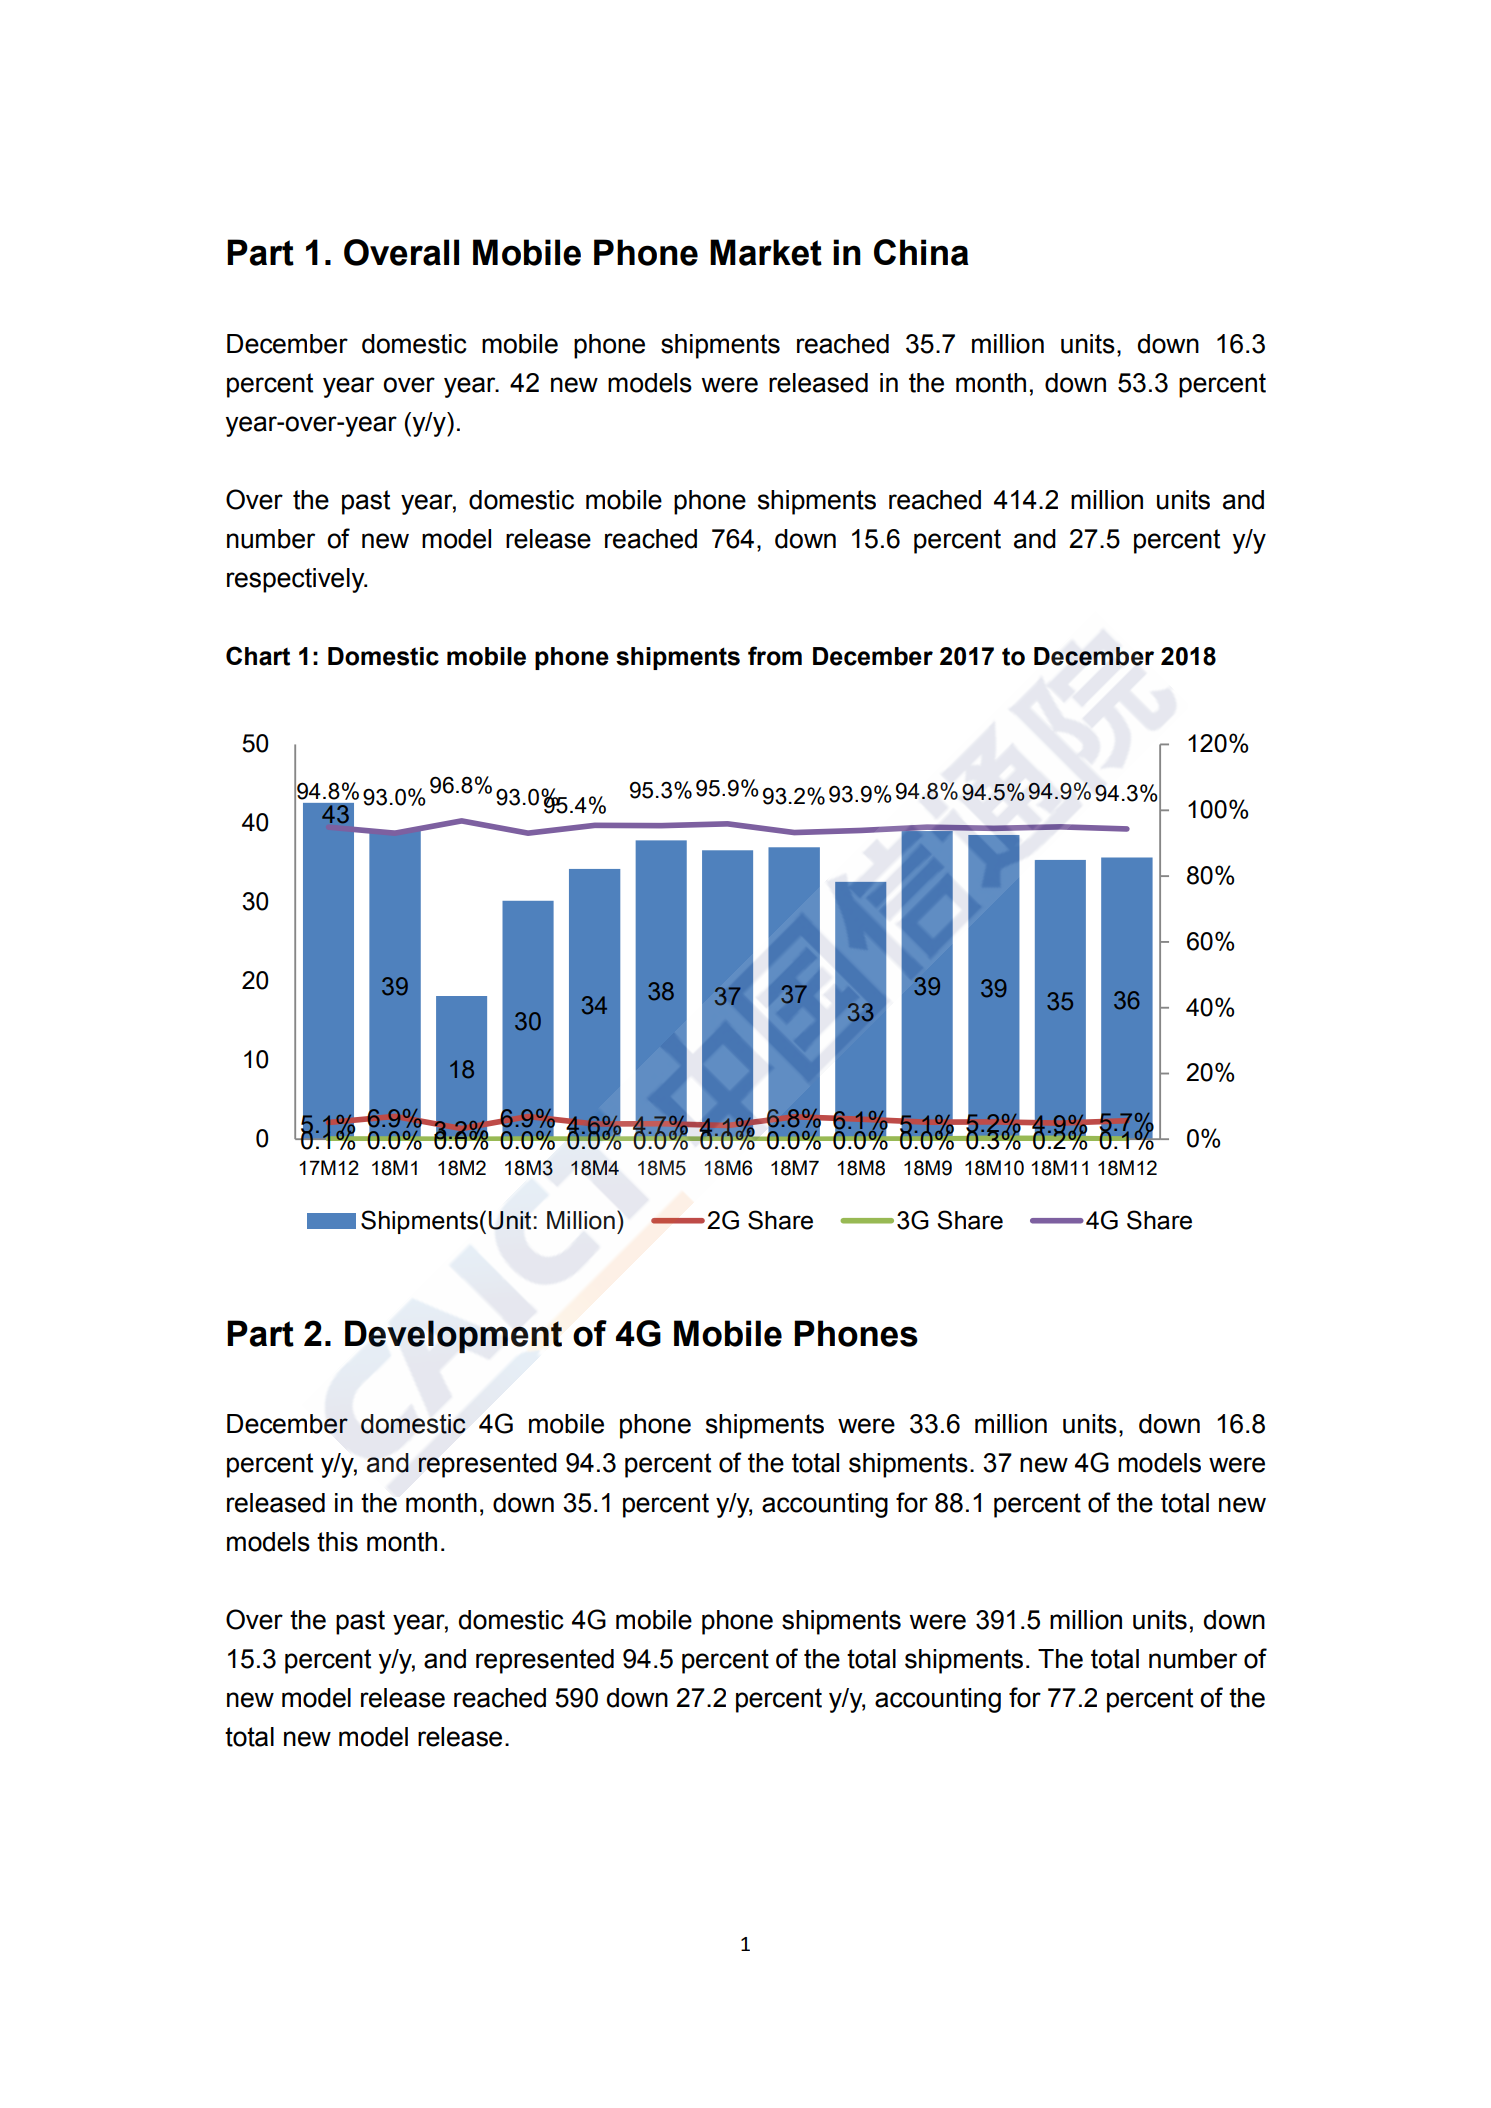 The image size is (1491, 2108). What do you see at coordinates (258, 656) in the screenshot?
I see `Chart` at bounding box center [258, 656].
